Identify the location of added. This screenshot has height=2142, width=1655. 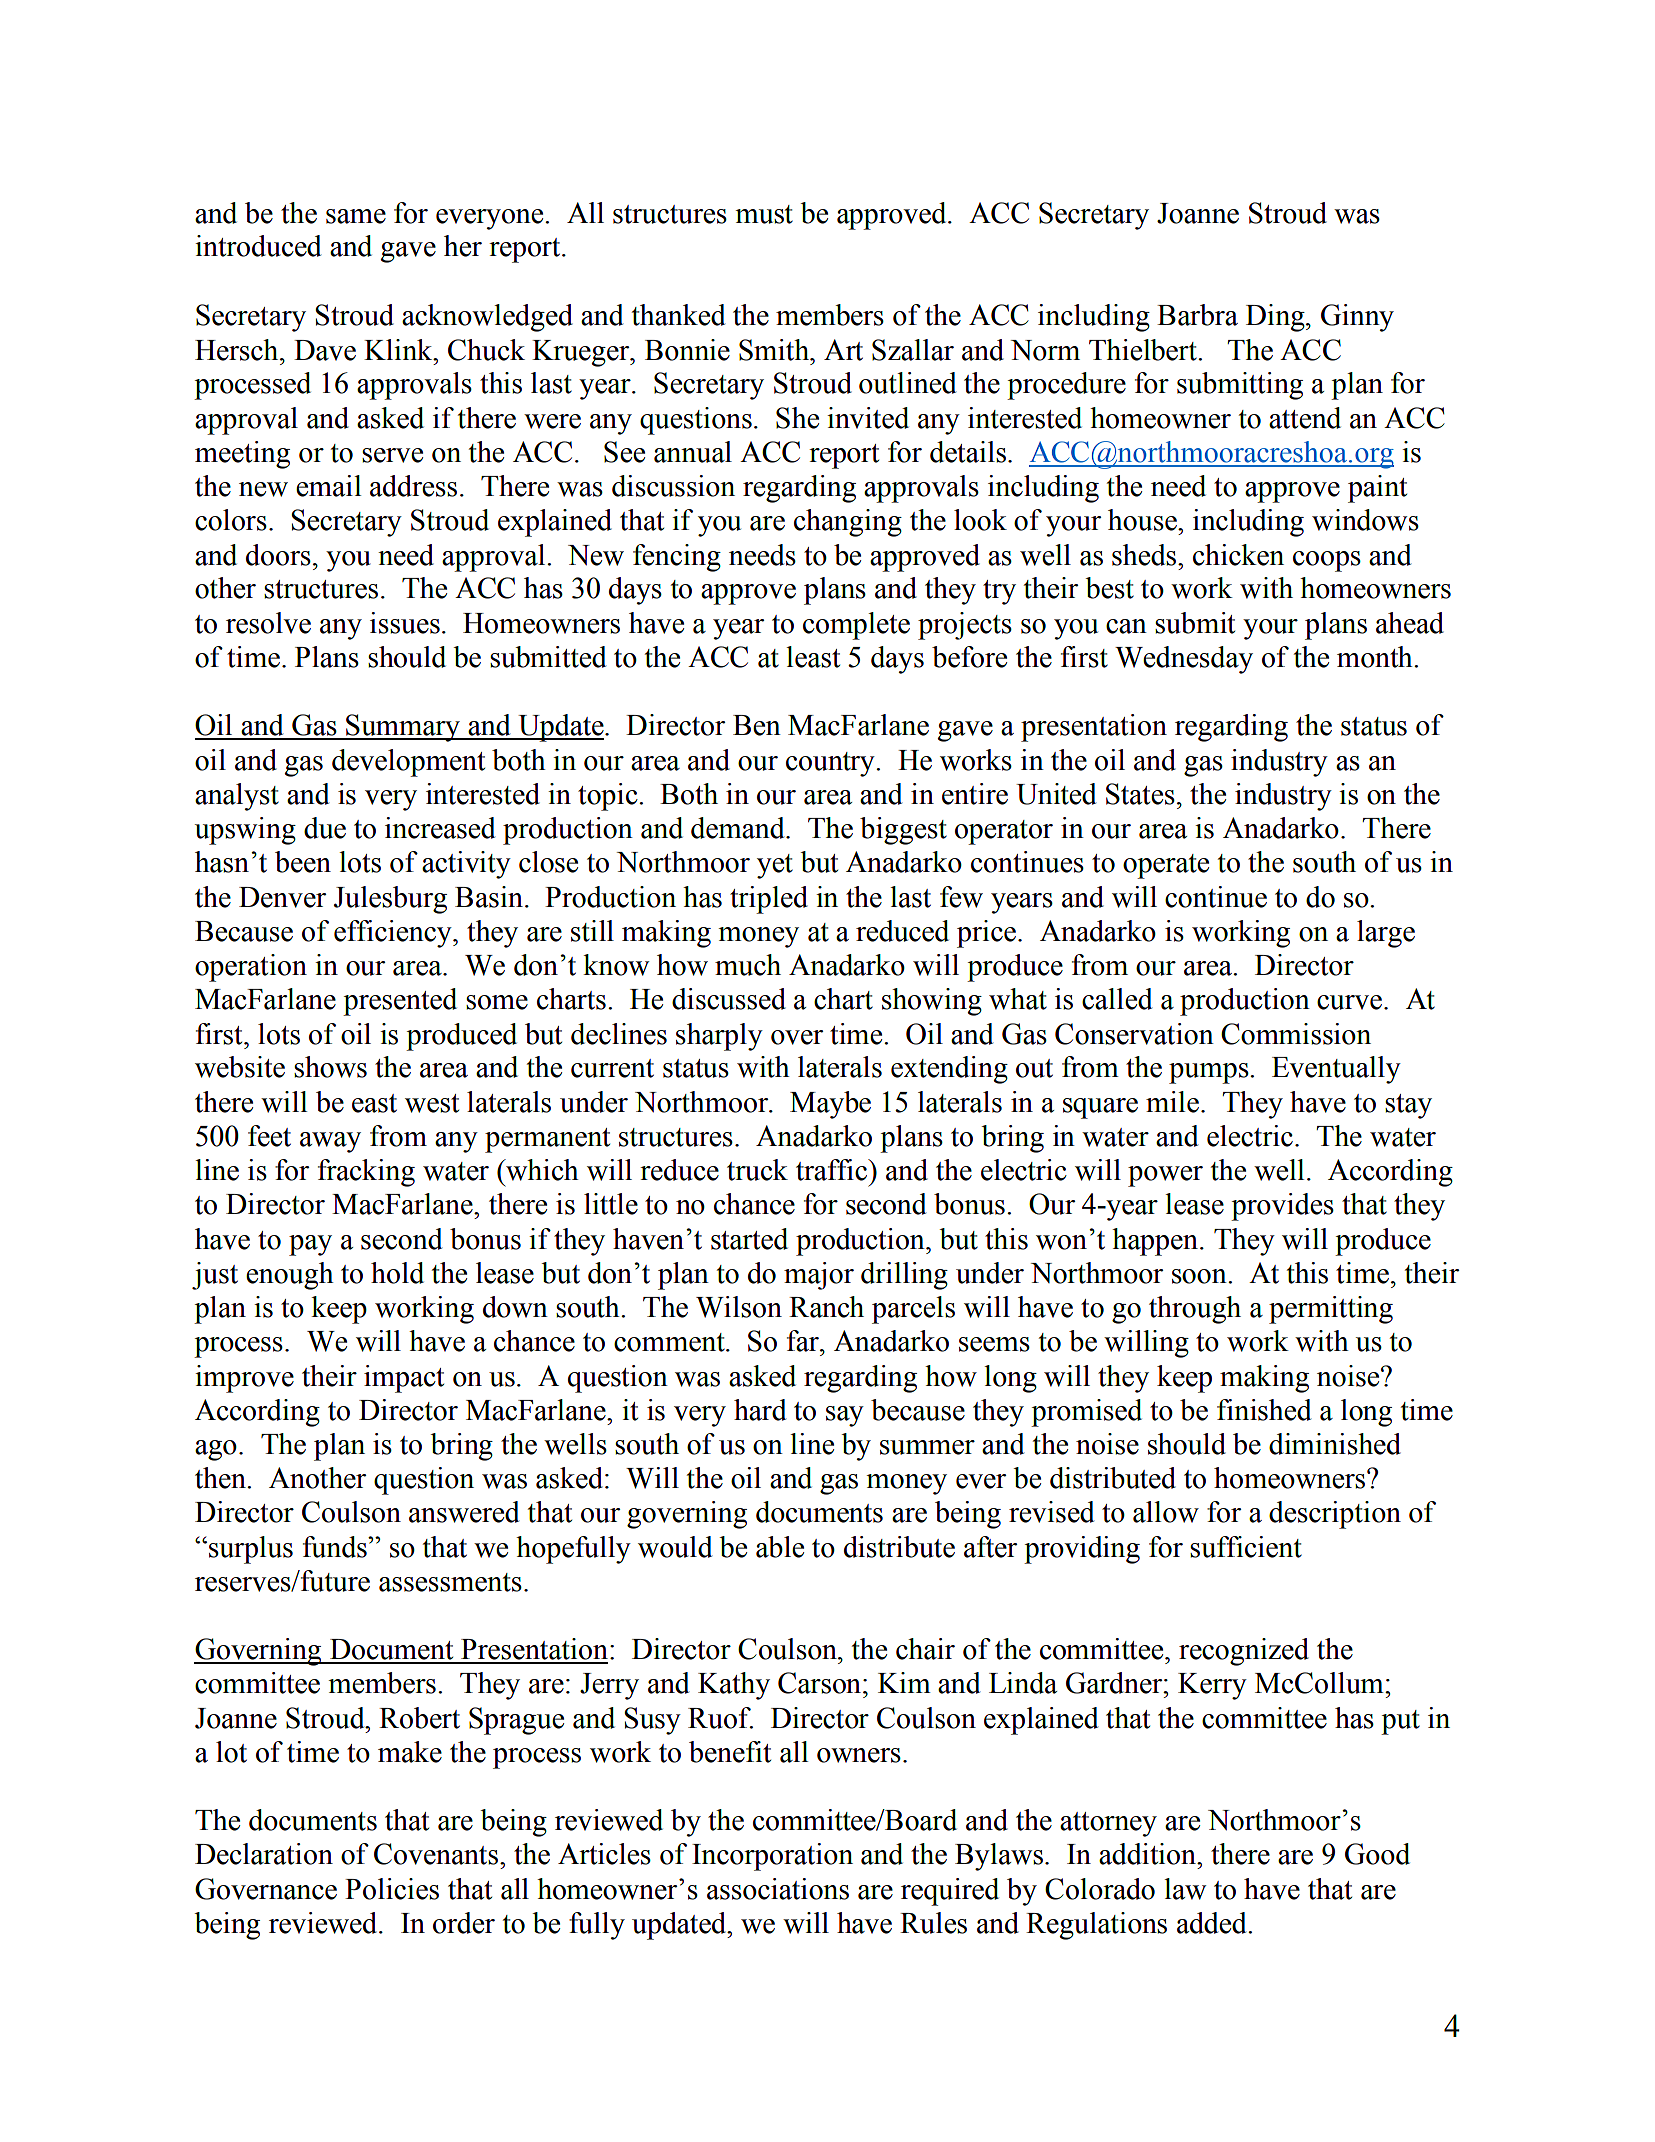
(1213, 1923).
